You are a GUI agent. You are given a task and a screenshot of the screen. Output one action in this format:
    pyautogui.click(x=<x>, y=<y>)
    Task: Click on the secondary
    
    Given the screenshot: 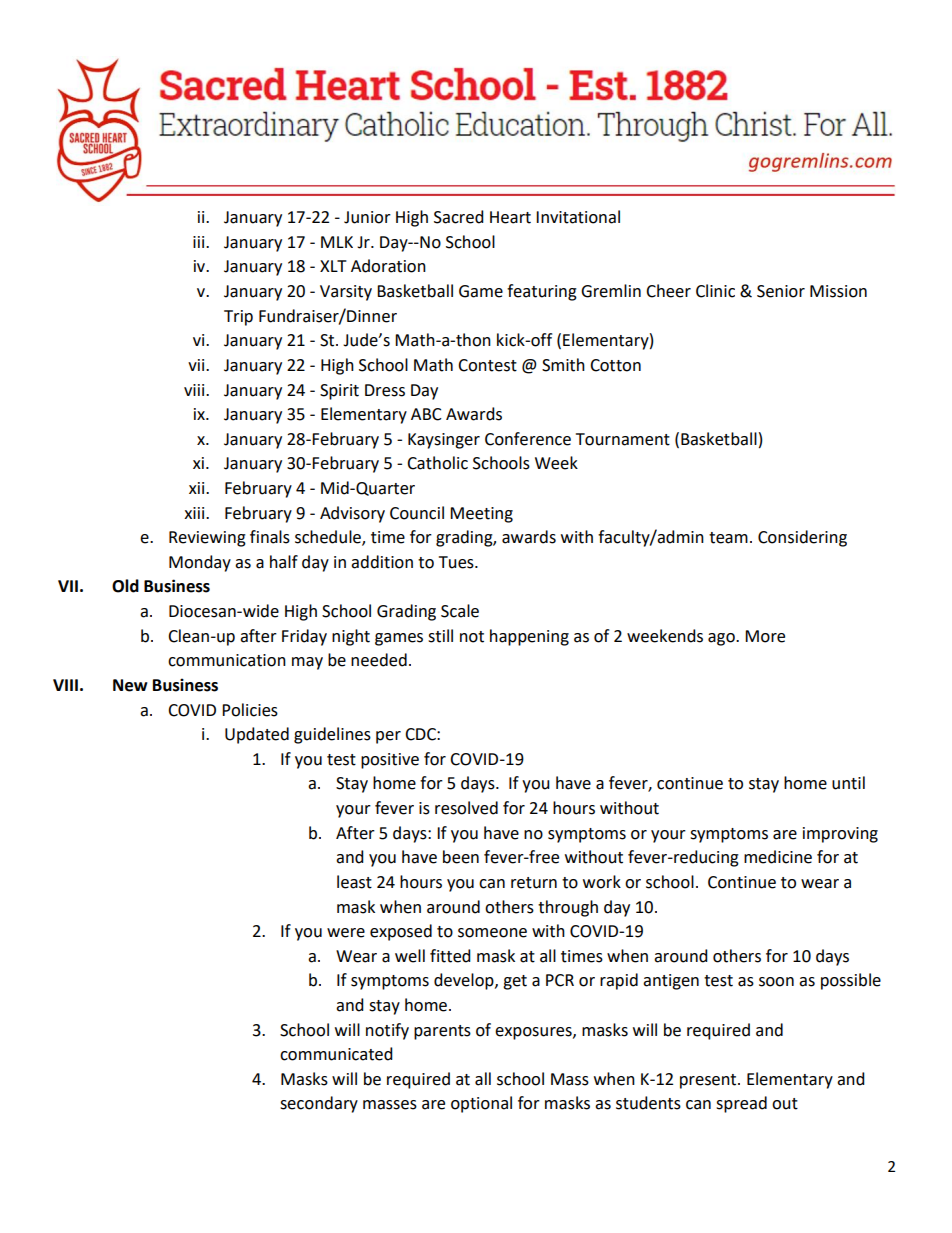 What is the action you would take?
    pyautogui.click(x=319, y=1104)
